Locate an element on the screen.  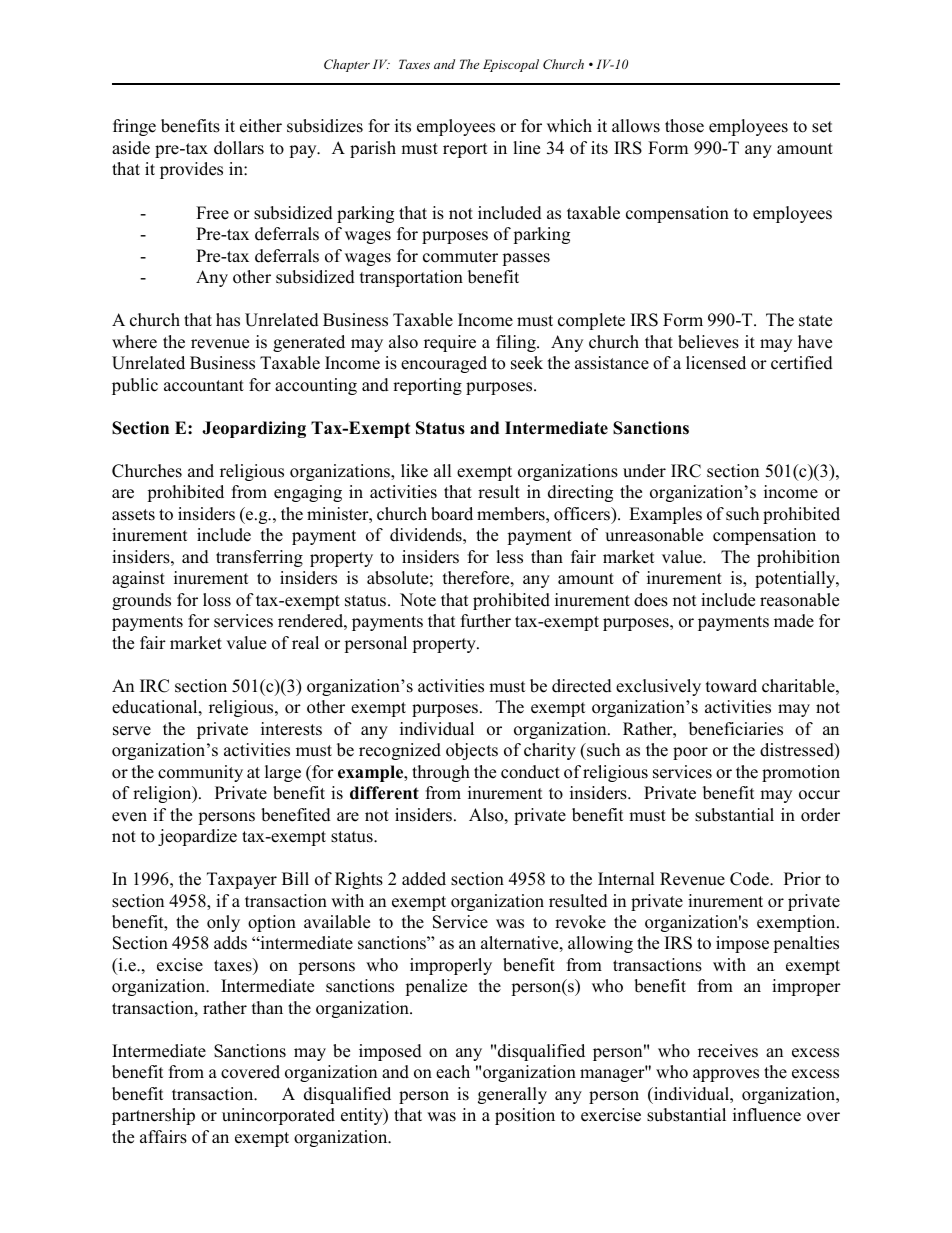
those is located at coordinates (684, 126).
